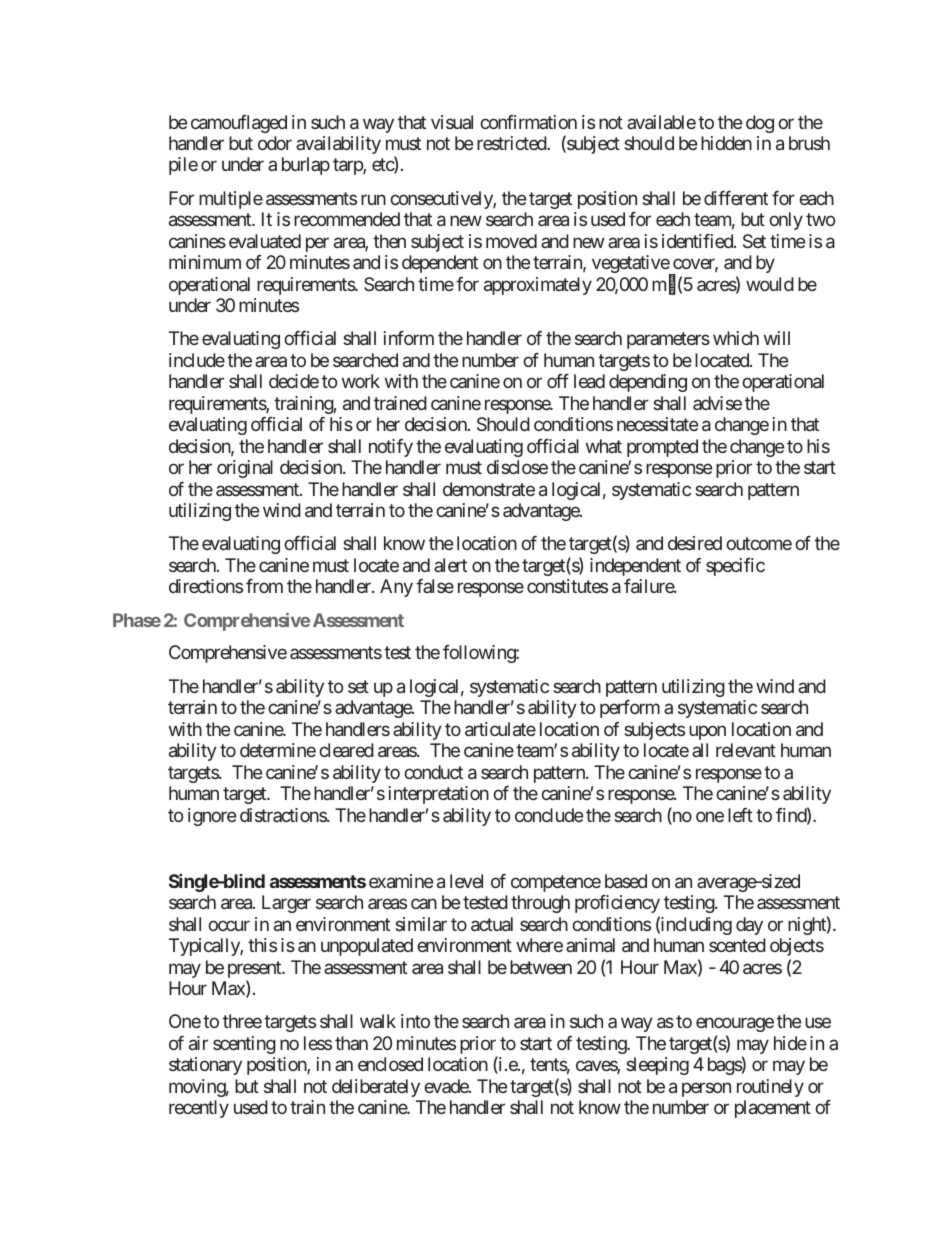 The width and height of the image is (952, 1233). Describe the element at coordinates (538, 286) in the image. I see `approximately` at that location.
